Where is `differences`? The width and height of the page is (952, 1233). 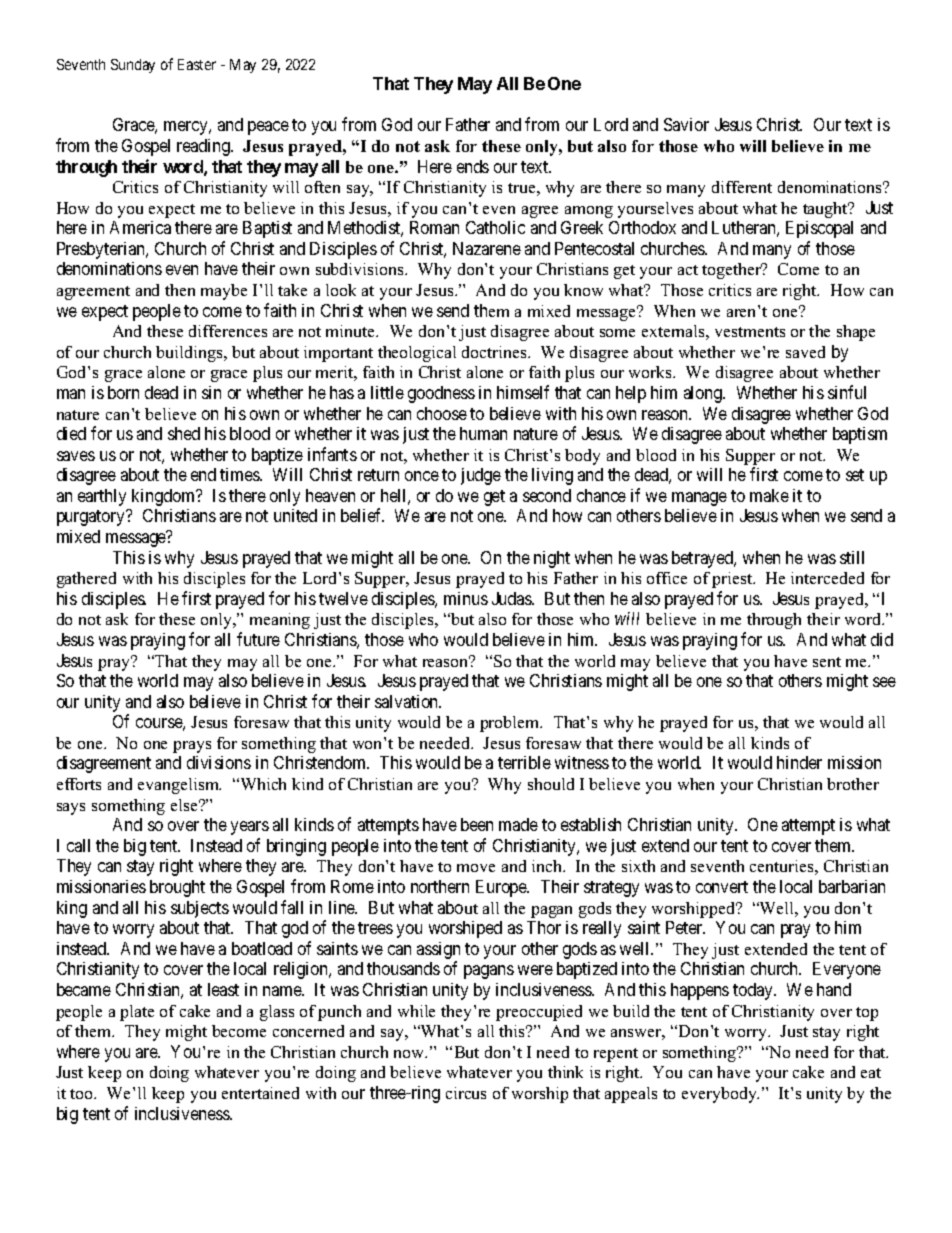
differences is located at coordinates (228, 331).
